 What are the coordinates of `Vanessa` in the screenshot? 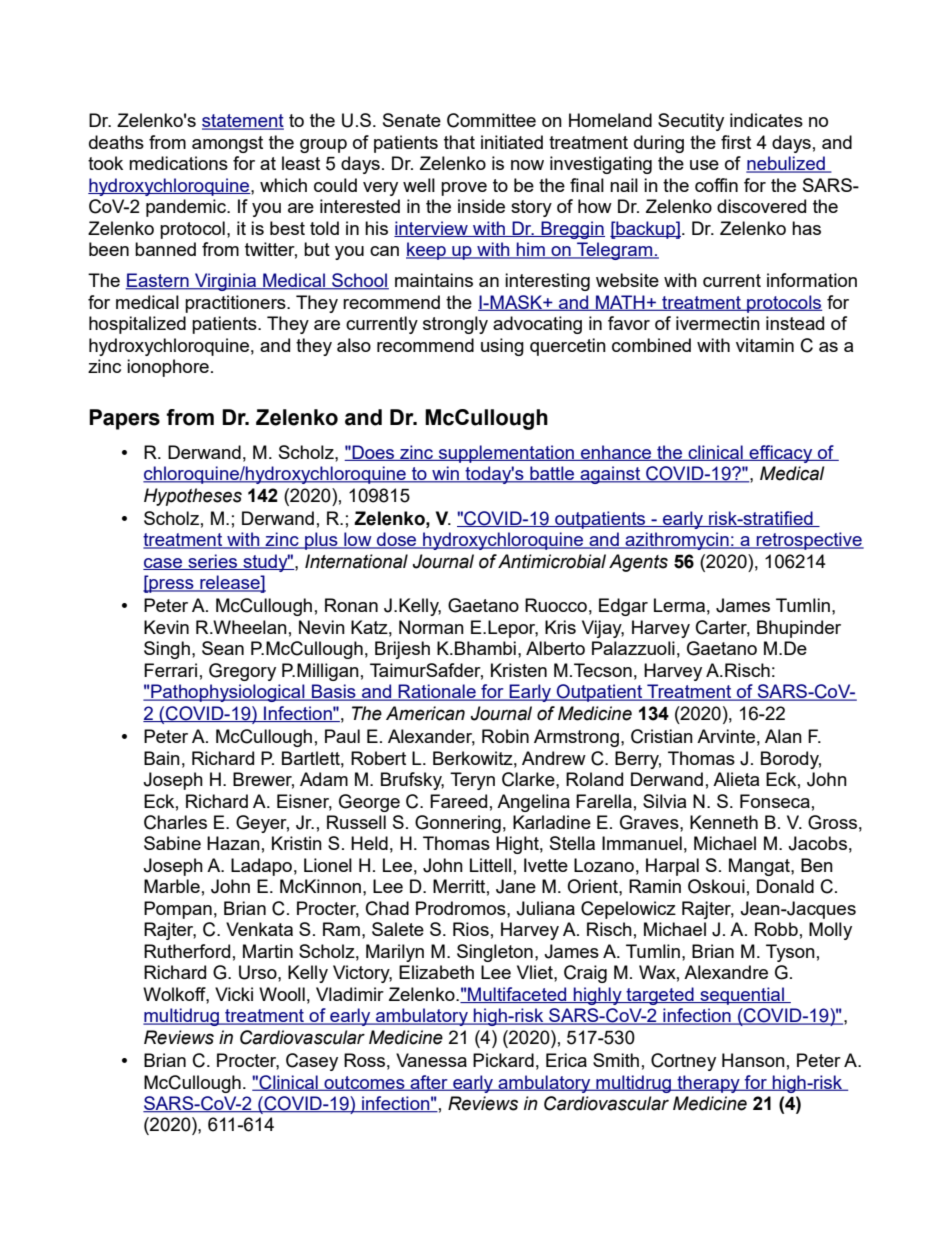 It's located at (431, 1060).
